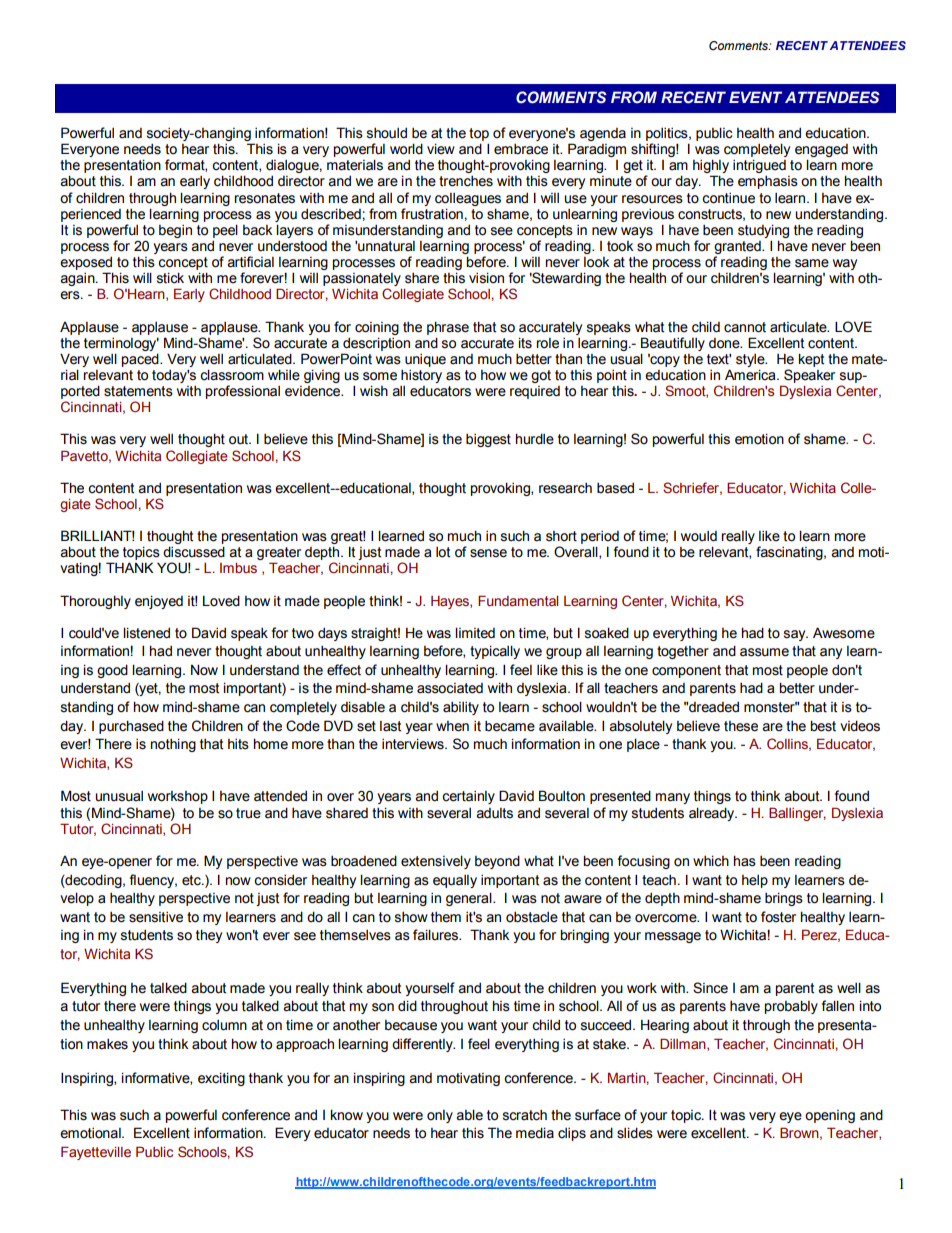  I want to click on exciting, so click(221, 1079).
